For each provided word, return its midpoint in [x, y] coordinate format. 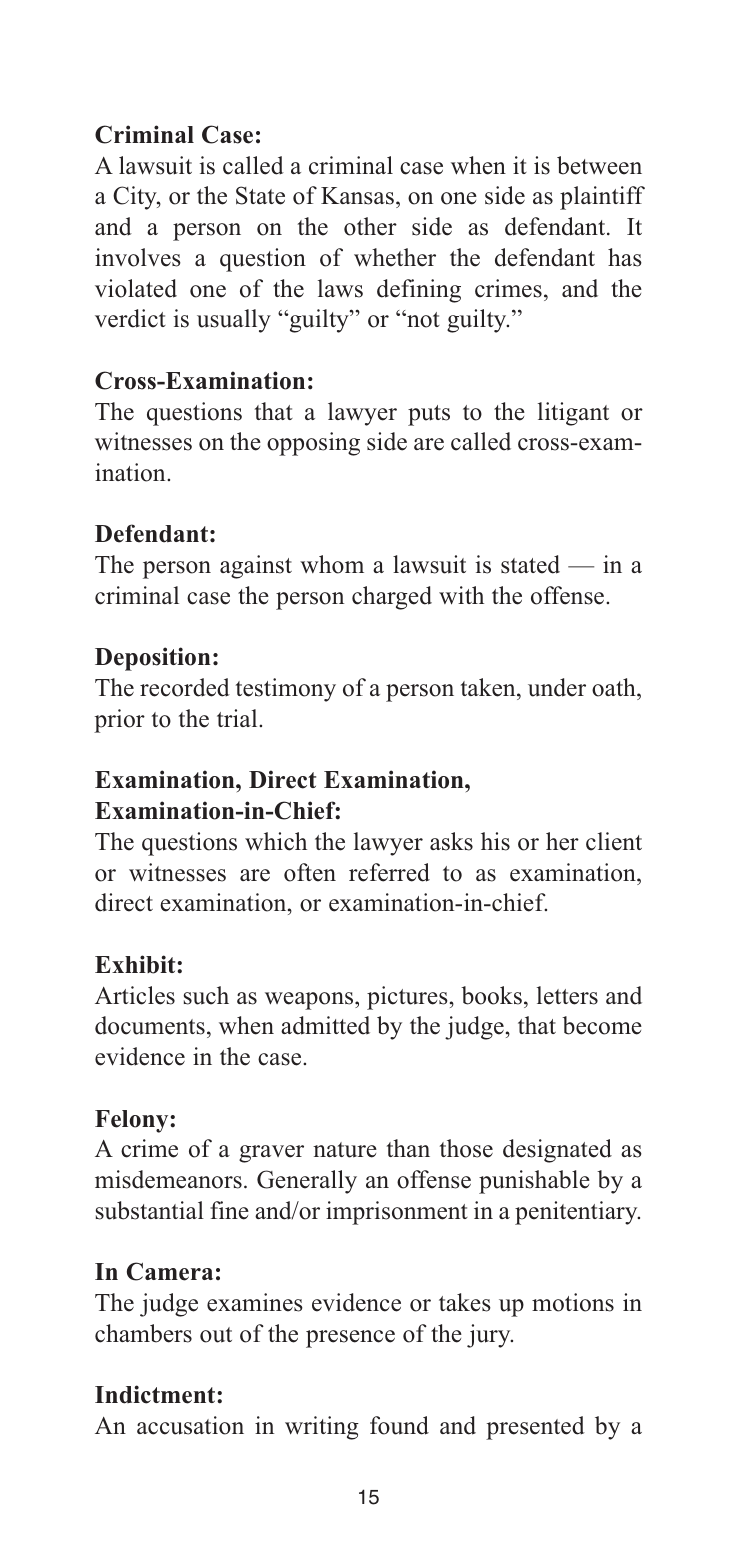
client [614, 841]
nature [345, 1150]
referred [389, 872]
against [256, 567]
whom [332, 564]
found [399, 1425]
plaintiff [602, 198]
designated [557, 1151]
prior [119, 721]
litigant [573, 414]
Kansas [357, 196]
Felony [133, 1121]
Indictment [156, 1394]
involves [138, 257]
